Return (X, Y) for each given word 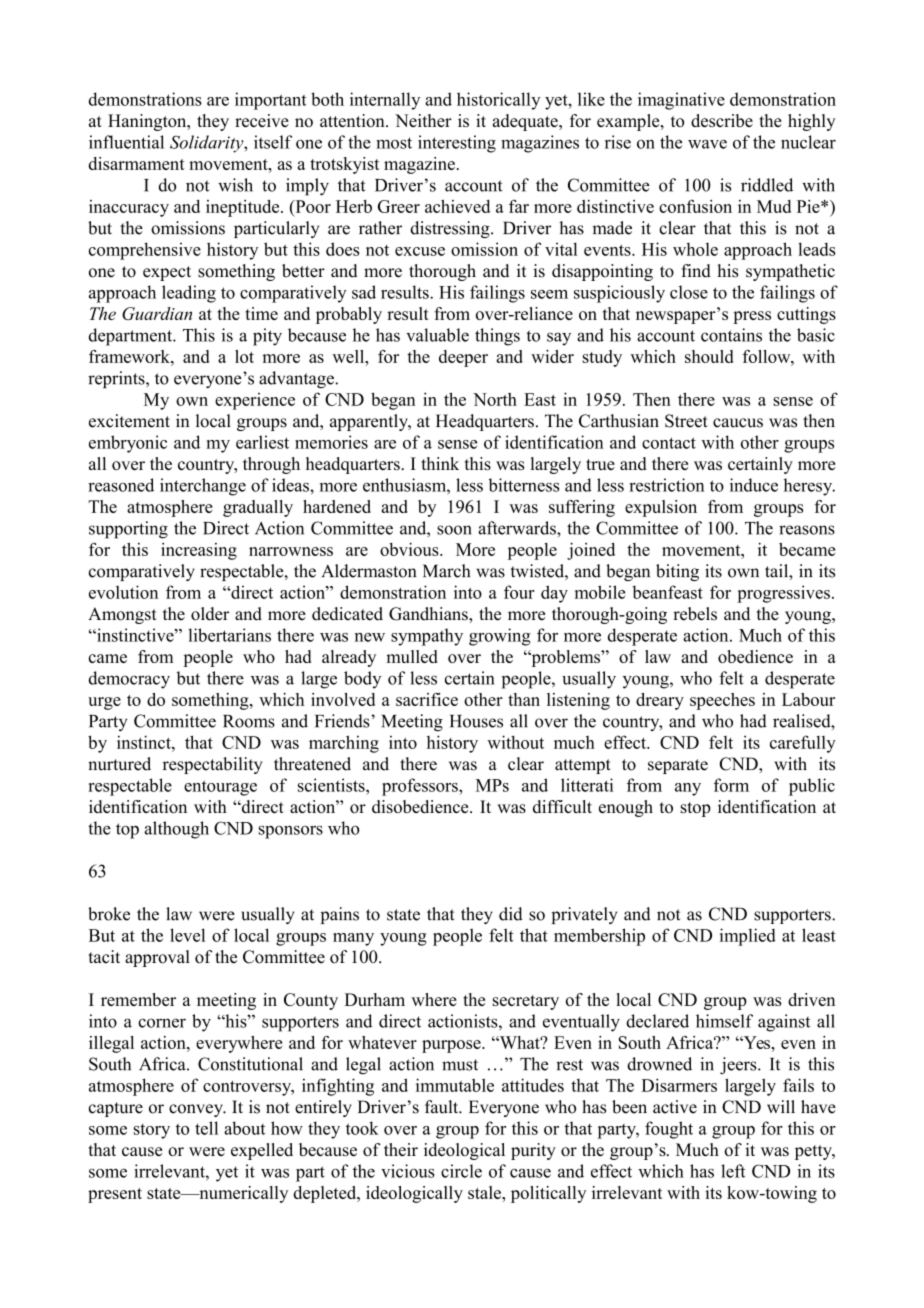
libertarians (229, 635)
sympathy (427, 637)
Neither (423, 120)
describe (722, 120)
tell (206, 1128)
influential (126, 142)
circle (461, 1171)
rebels (695, 614)
